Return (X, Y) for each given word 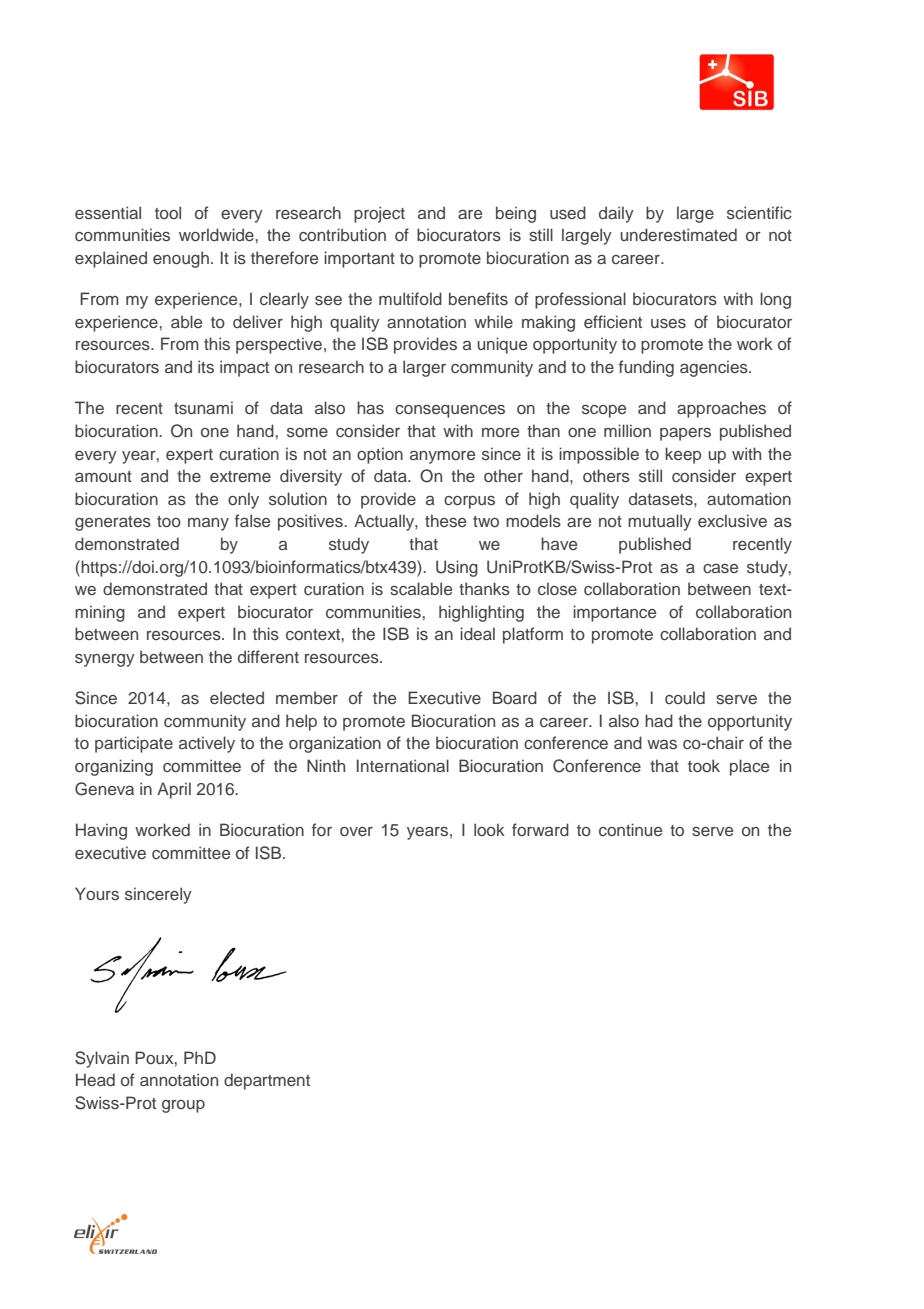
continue (630, 829)
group (183, 1106)
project (379, 214)
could (685, 697)
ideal (477, 633)
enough (181, 259)
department (267, 1081)
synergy (105, 660)
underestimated (678, 234)
